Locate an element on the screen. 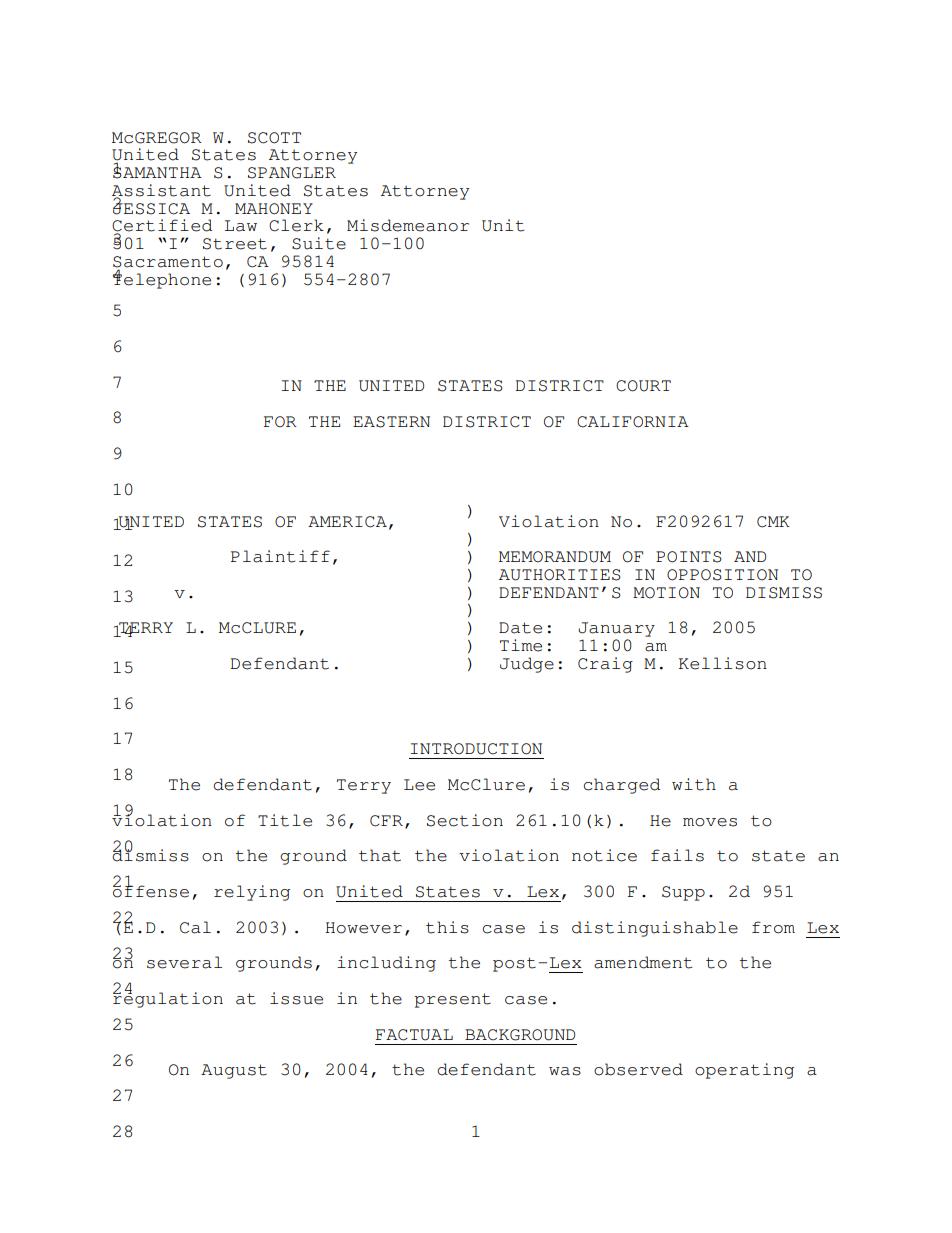 The width and height of the screenshot is (952, 1233). Date is located at coordinates (520, 628).
